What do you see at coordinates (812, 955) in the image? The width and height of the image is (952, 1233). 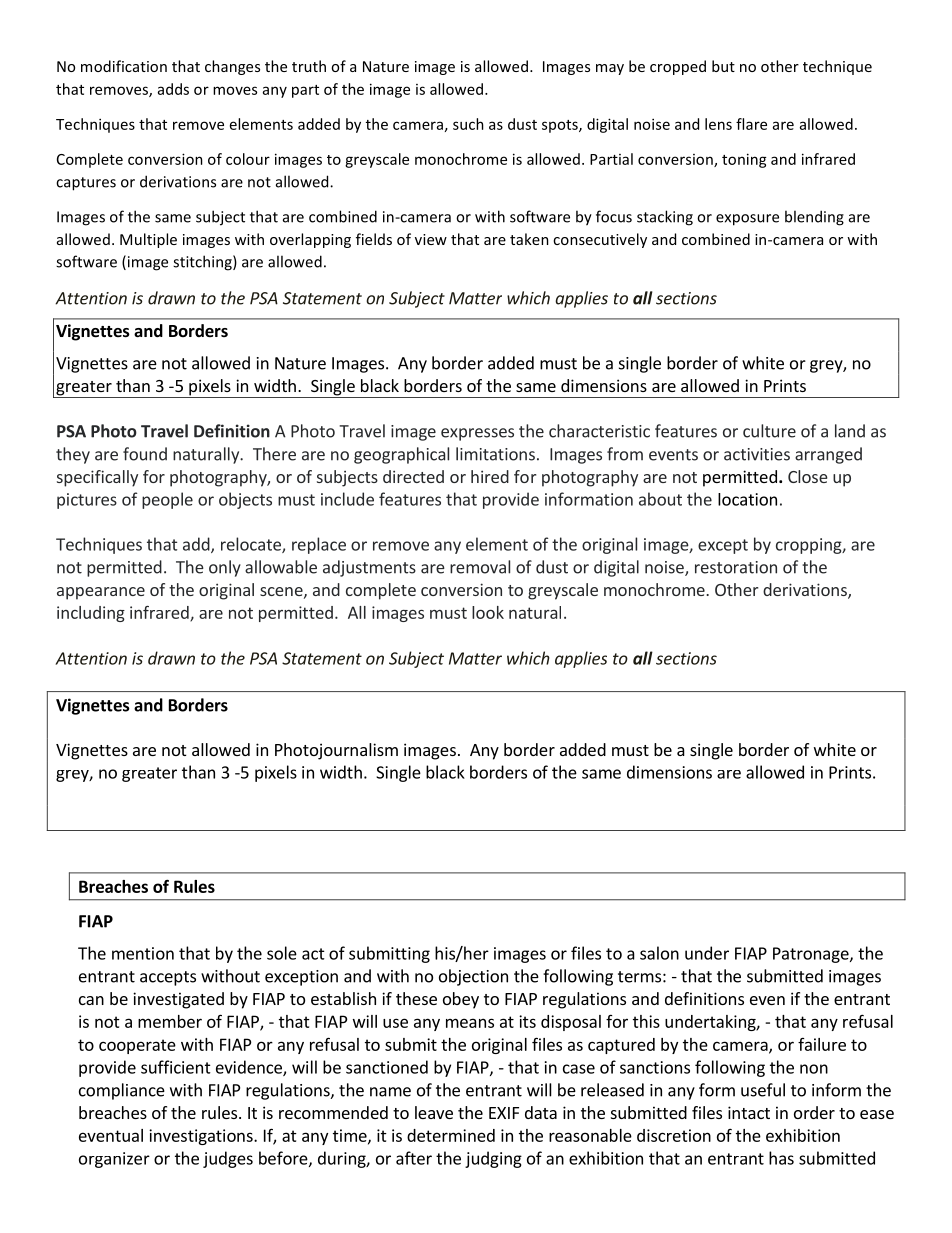 I see `Patronage` at bounding box center [812, 955].
